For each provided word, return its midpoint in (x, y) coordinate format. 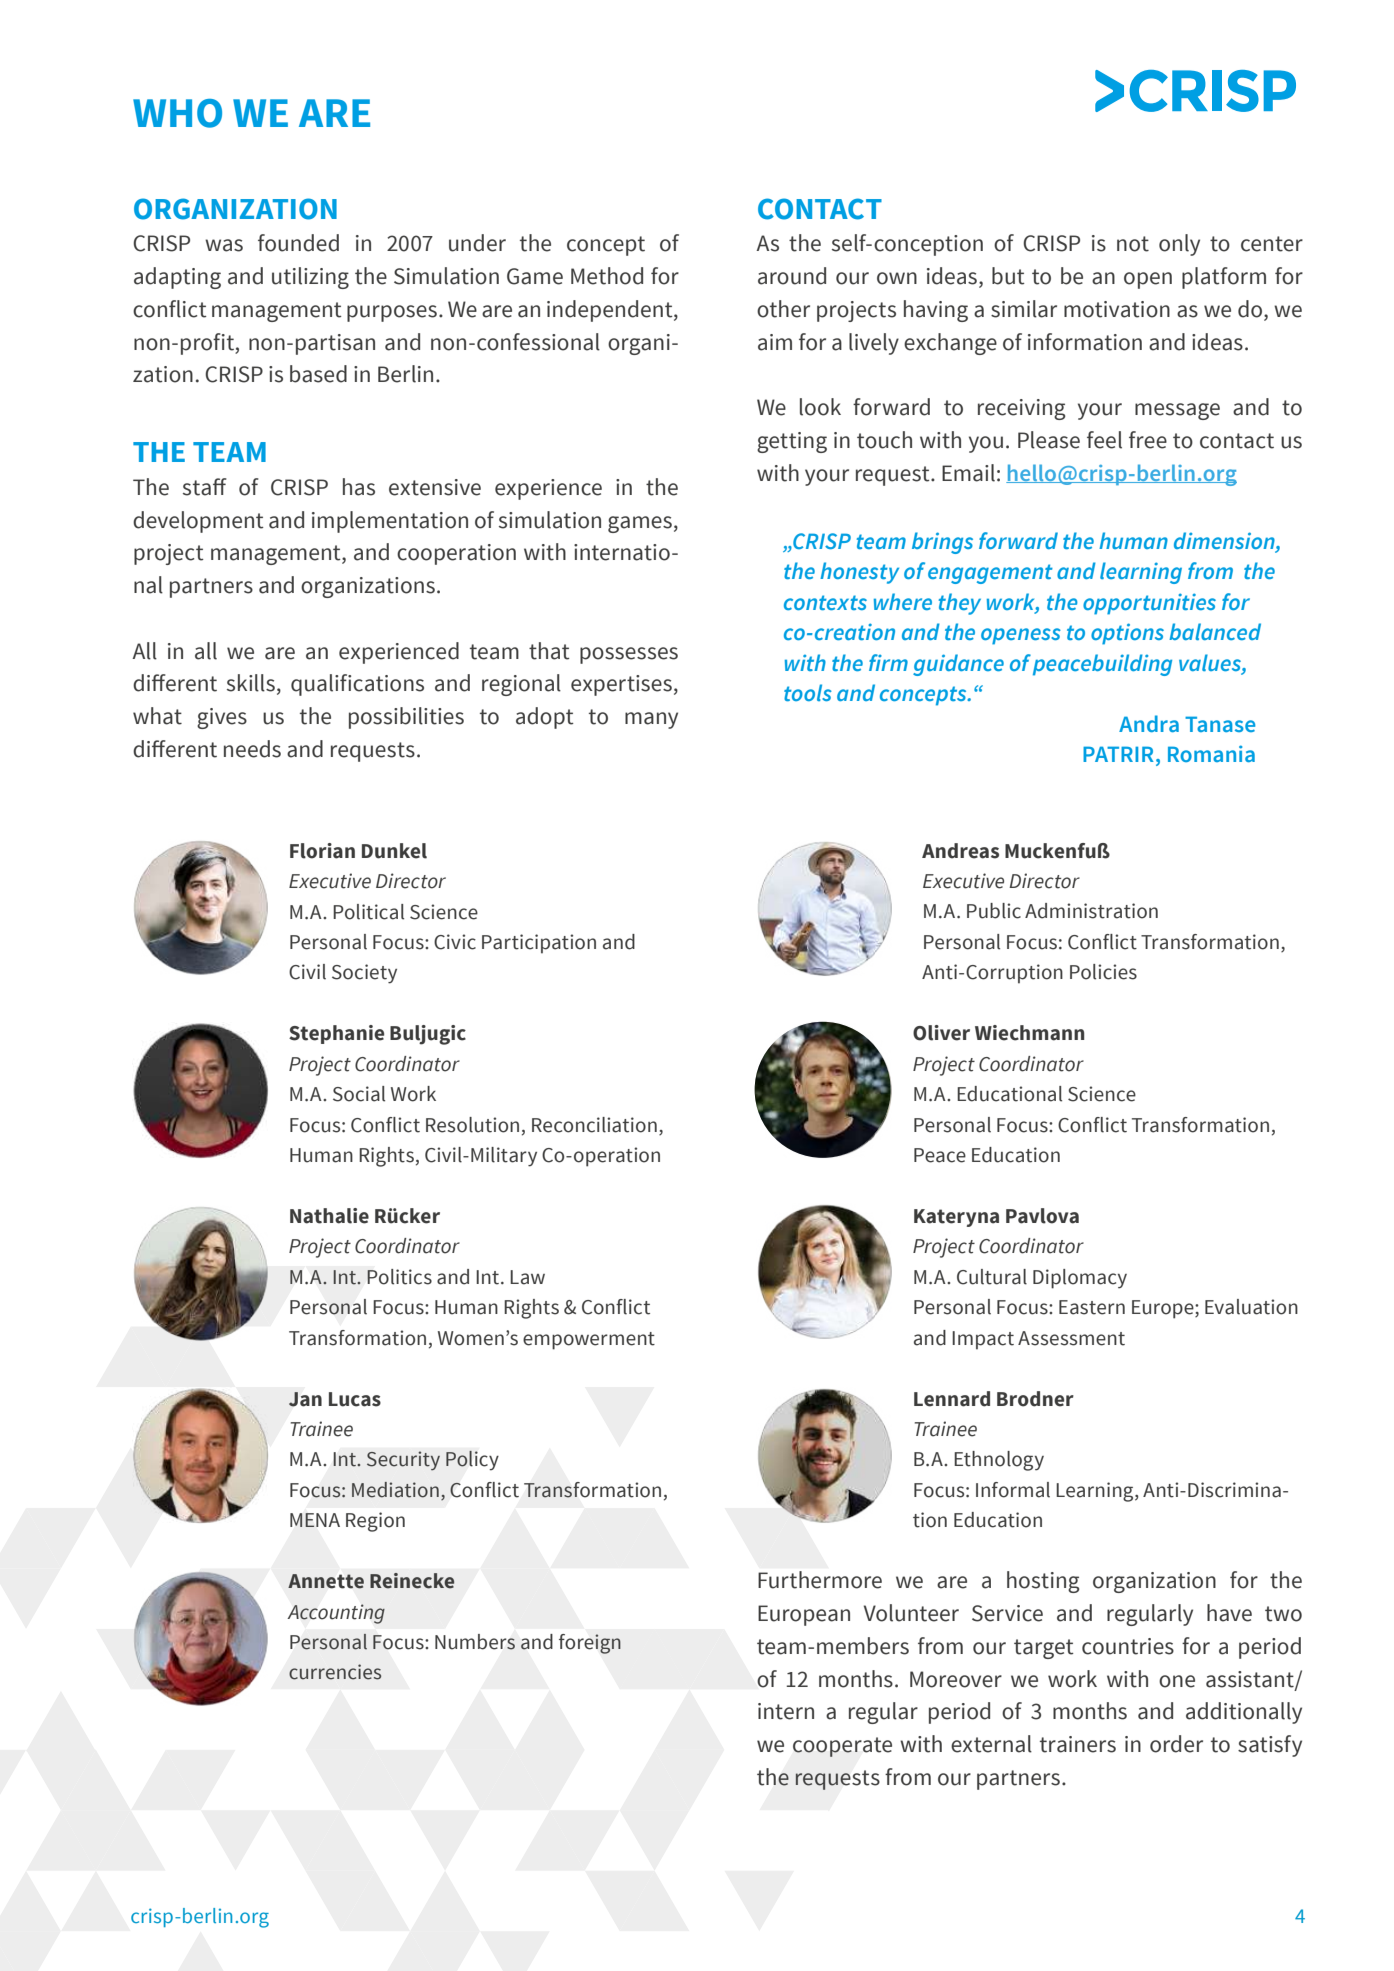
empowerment (589, 1341)
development (198, 522)
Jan (305, 1399)
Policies (1103, 972)
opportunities (1149, 604)
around (792, 276)
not (1133, 244)
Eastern (1092, 1307)
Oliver (941, 1033)
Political (368, 912)
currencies (335, 1672)
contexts (825, 602)
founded (298, 243)
